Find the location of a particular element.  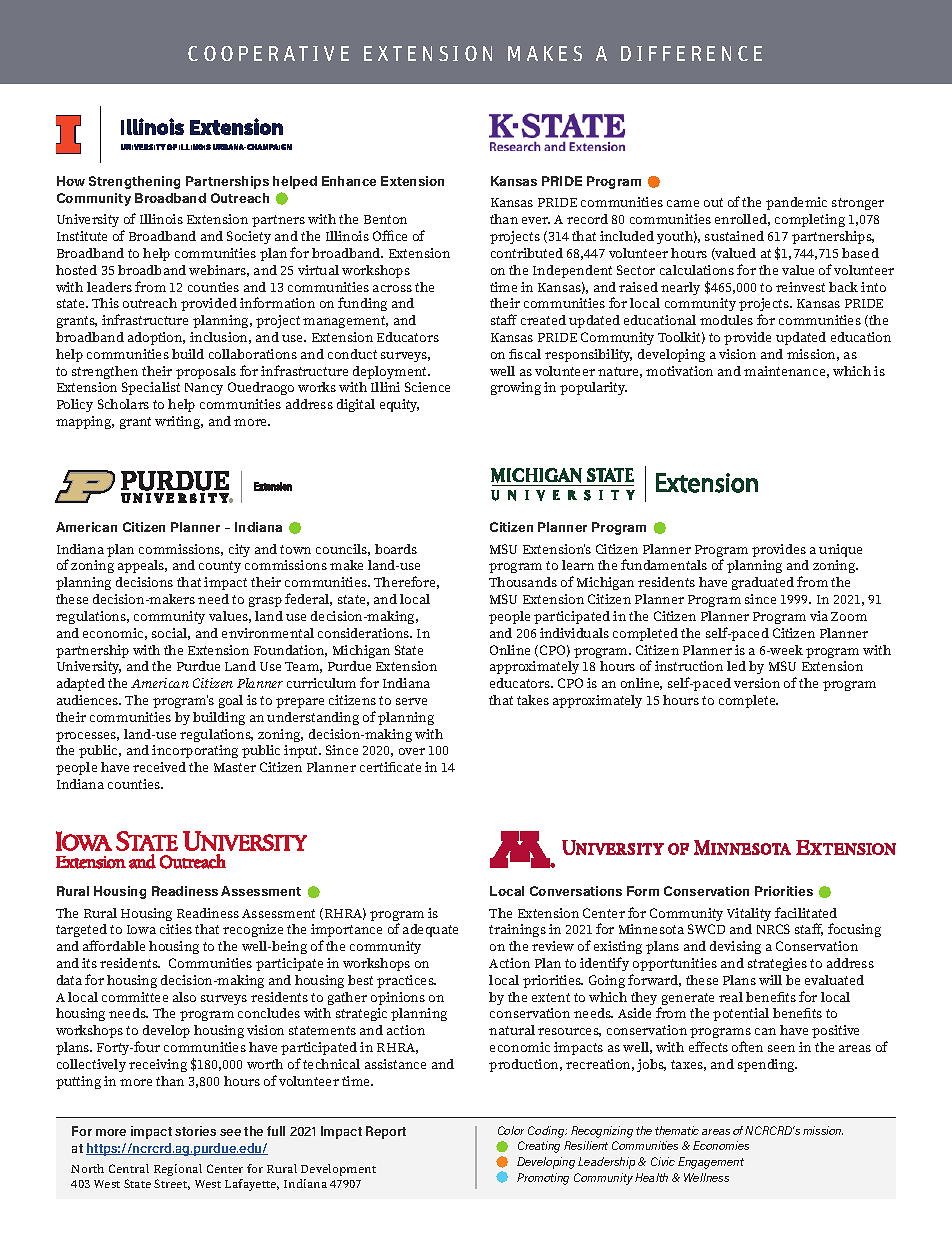

Thousands is located at coordinates (523, 582).
